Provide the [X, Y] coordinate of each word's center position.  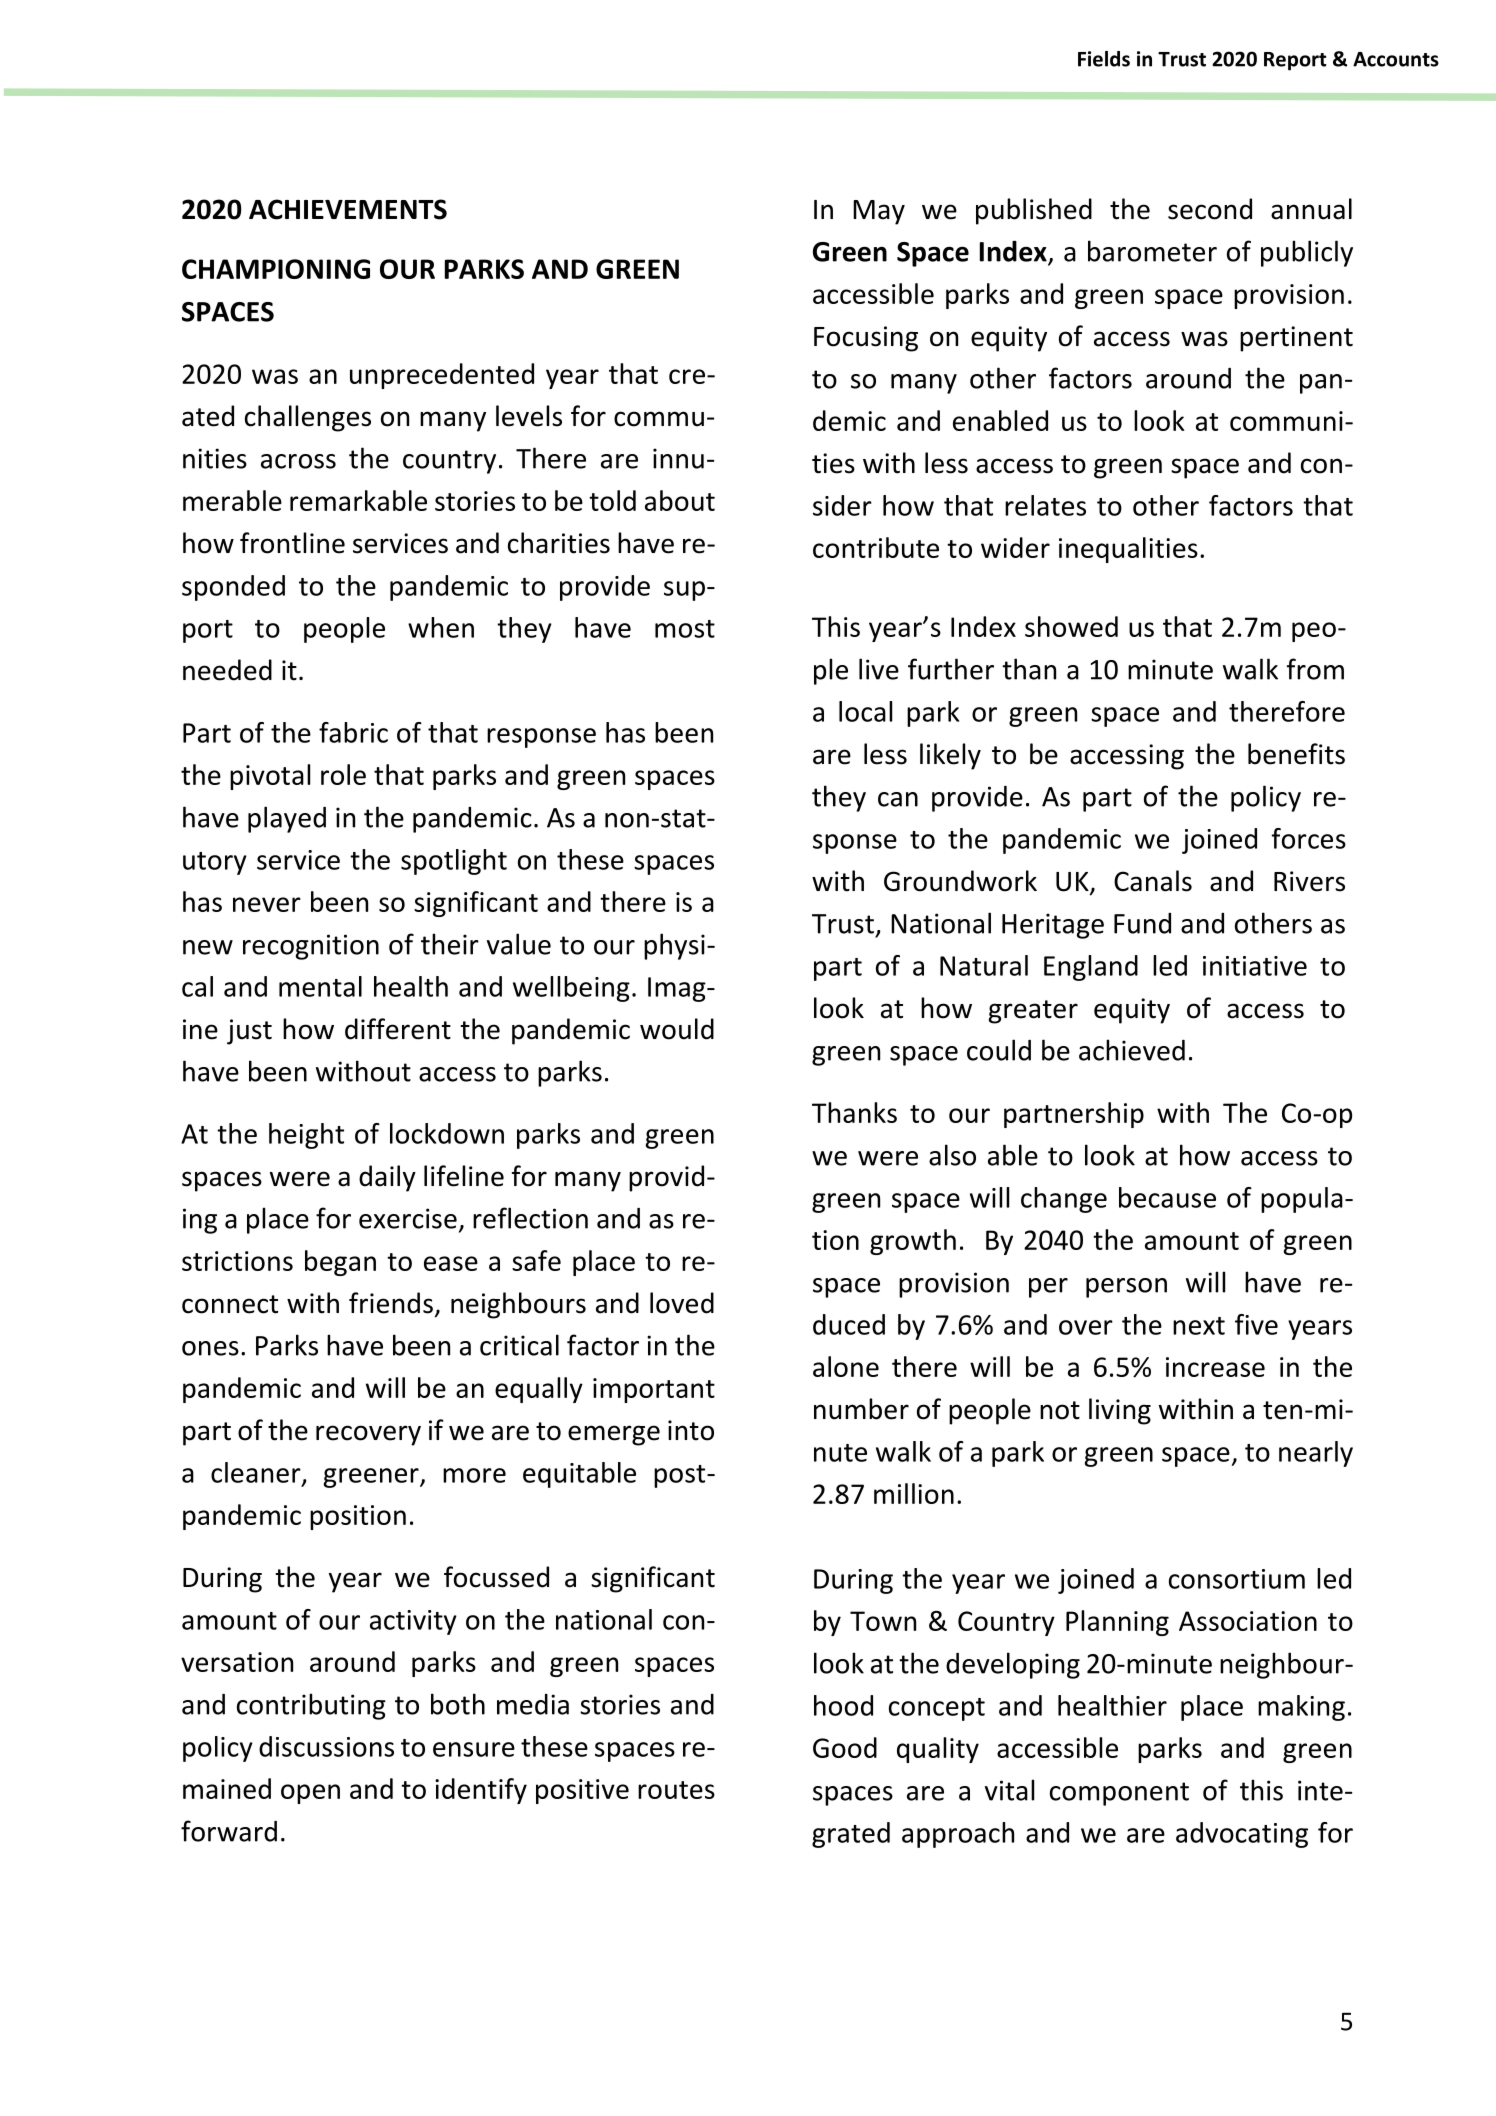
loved [682, 1303]
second [1210, 209]
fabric [353, 732]
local [865, 711]
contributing [311, 1706]
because [1167, 1197]
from [1315, 669]
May [879, 212]
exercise [408, 1218]
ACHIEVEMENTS [348, 209]
